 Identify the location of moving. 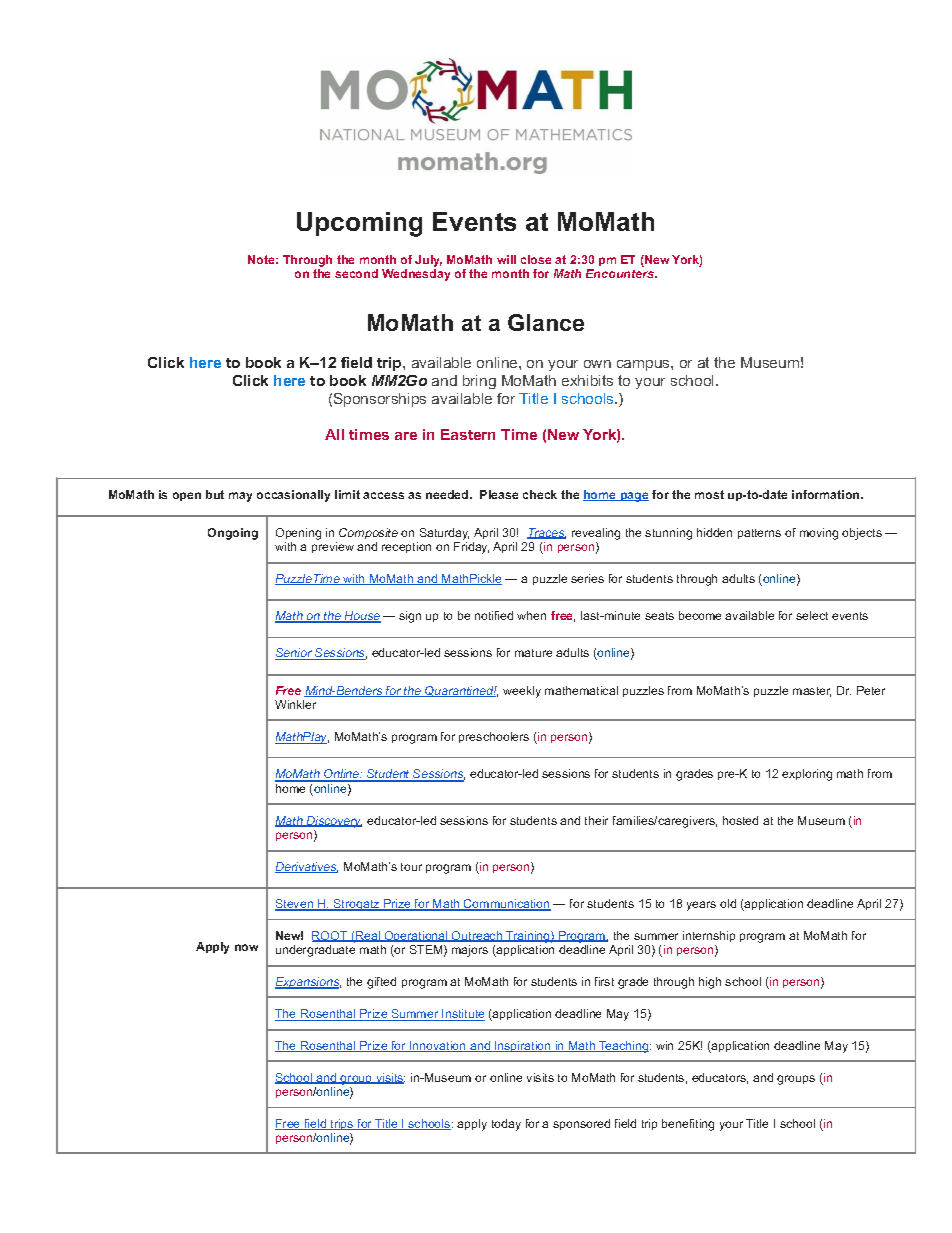
(819, 534).
